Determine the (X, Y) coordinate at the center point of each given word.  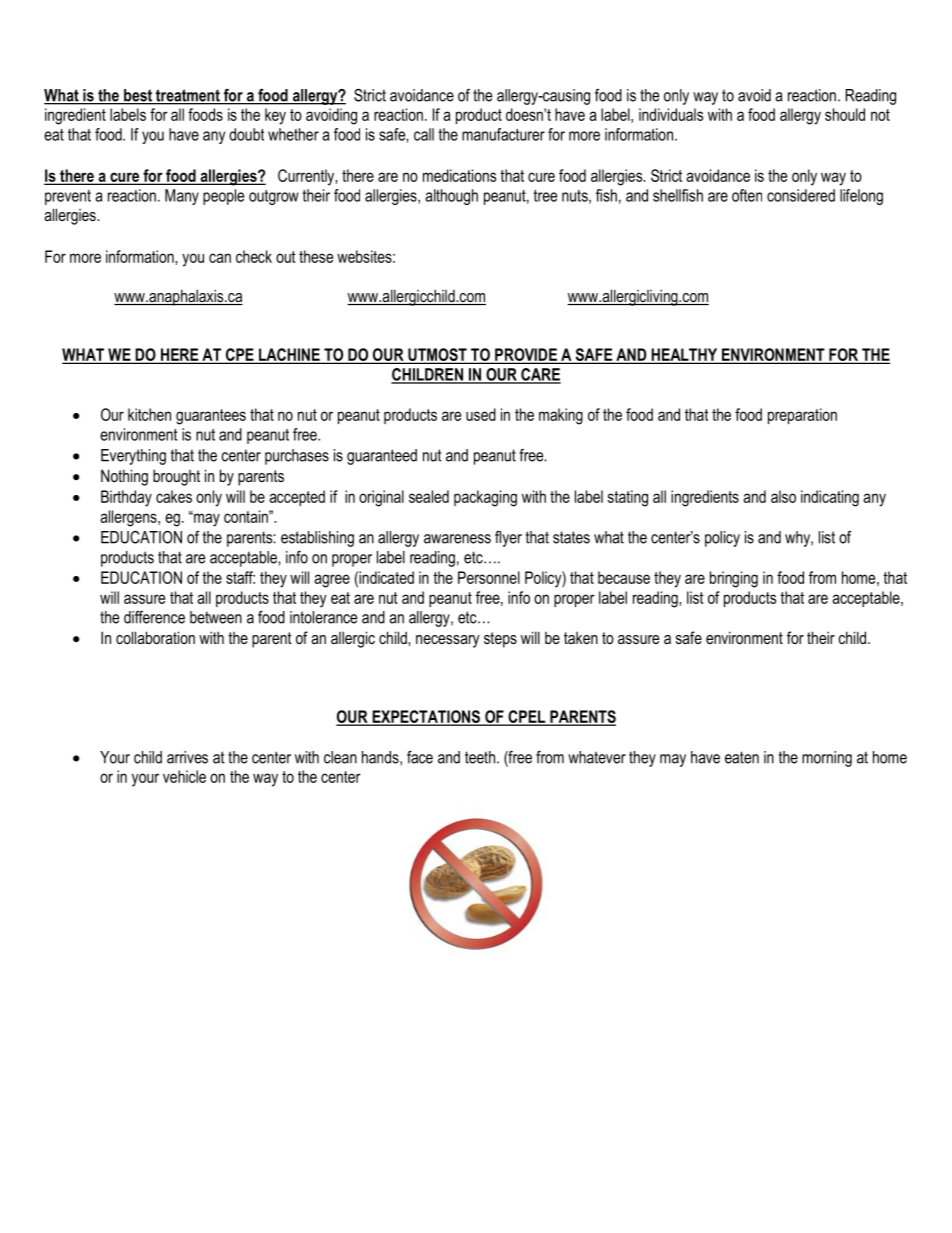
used (481, 414)
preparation (802, 416)
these (316, 256)
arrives (187, 757)
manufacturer (503, 134)
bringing (734, 579)
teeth (480, 757)
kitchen (149, 414)
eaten (742, 757)
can (220, 258)
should (845, 114)
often (747, 195)
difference (154, 617)
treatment (188, 96)
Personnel (489, 577)
